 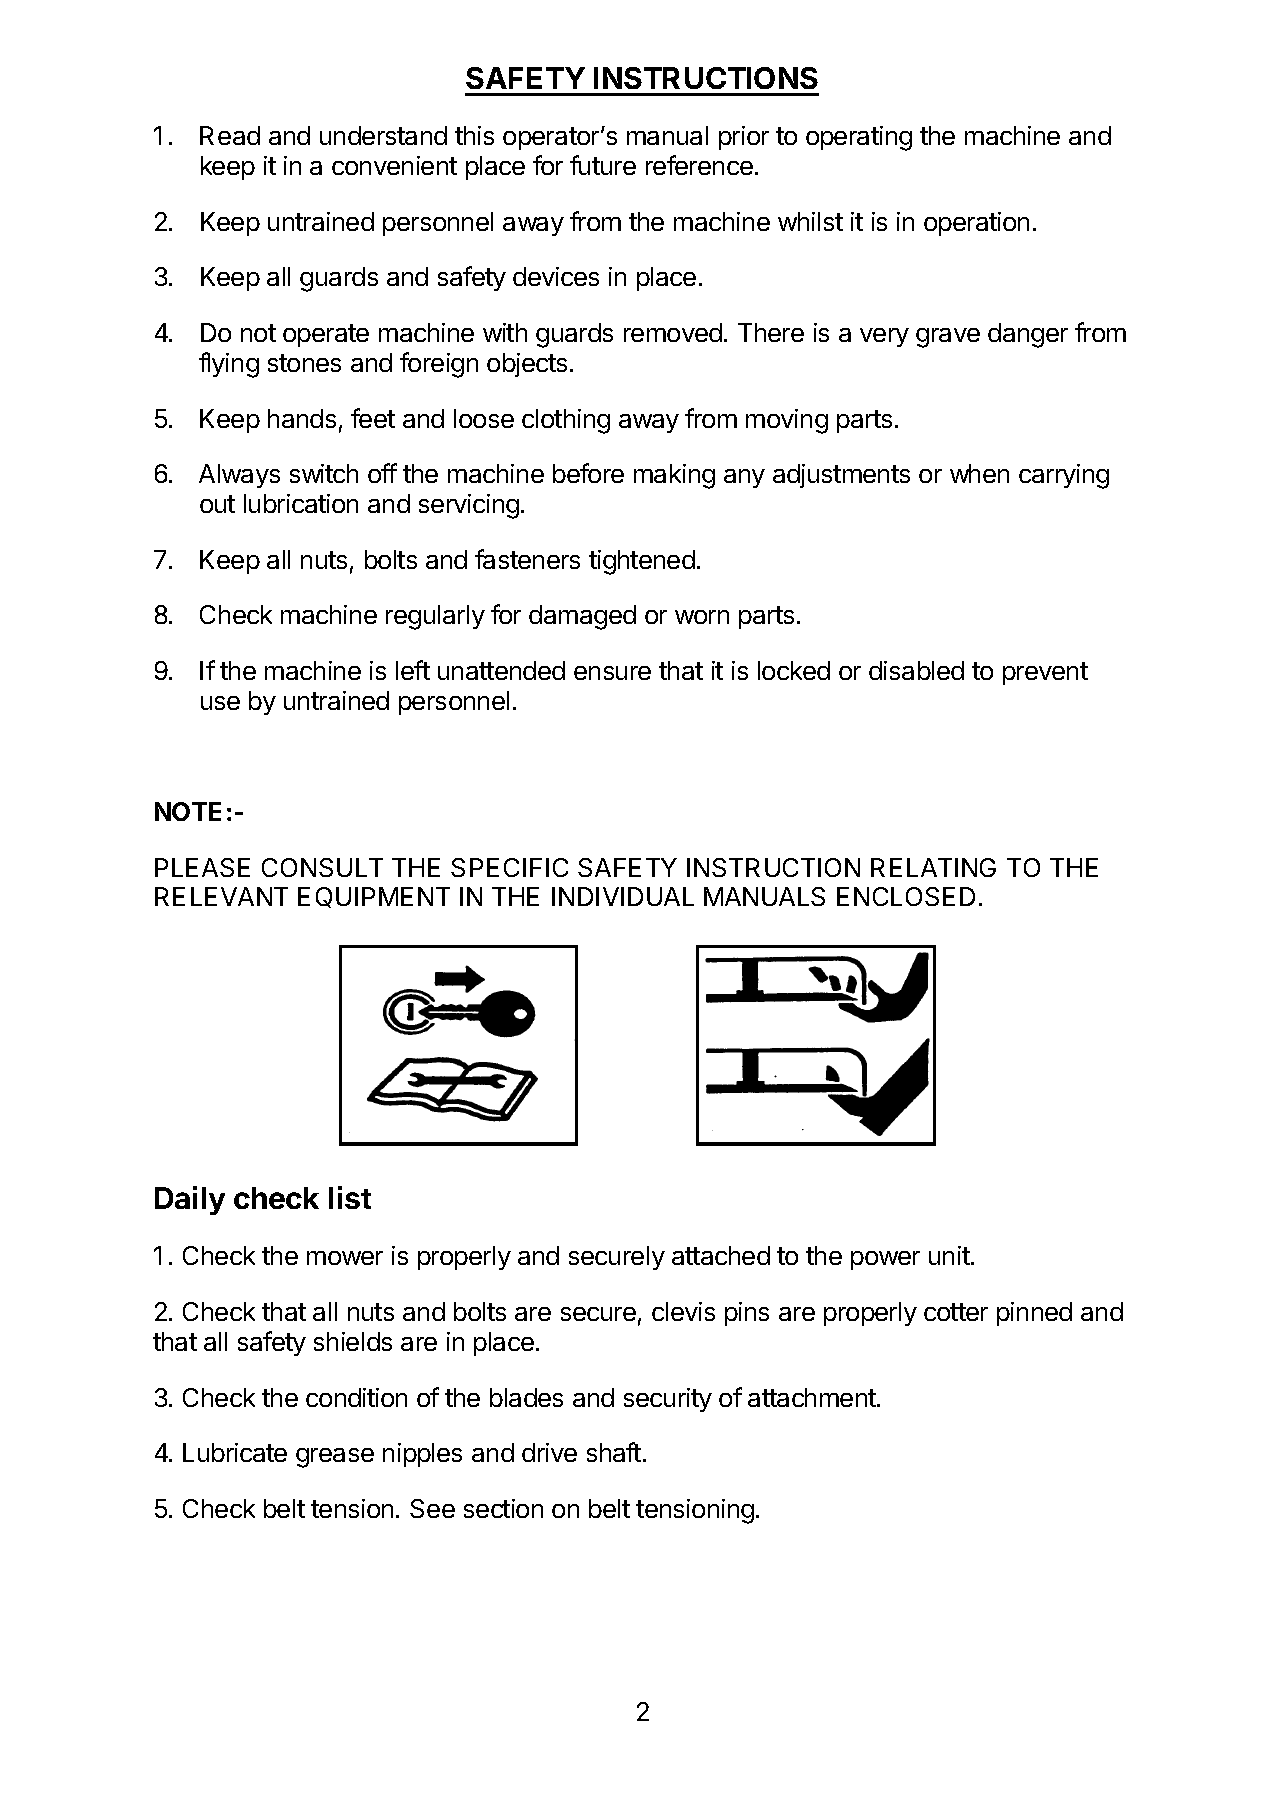 What do you see at coordinates (603, 165) in the page?
I see `future` at bounding box center [603, 165].
